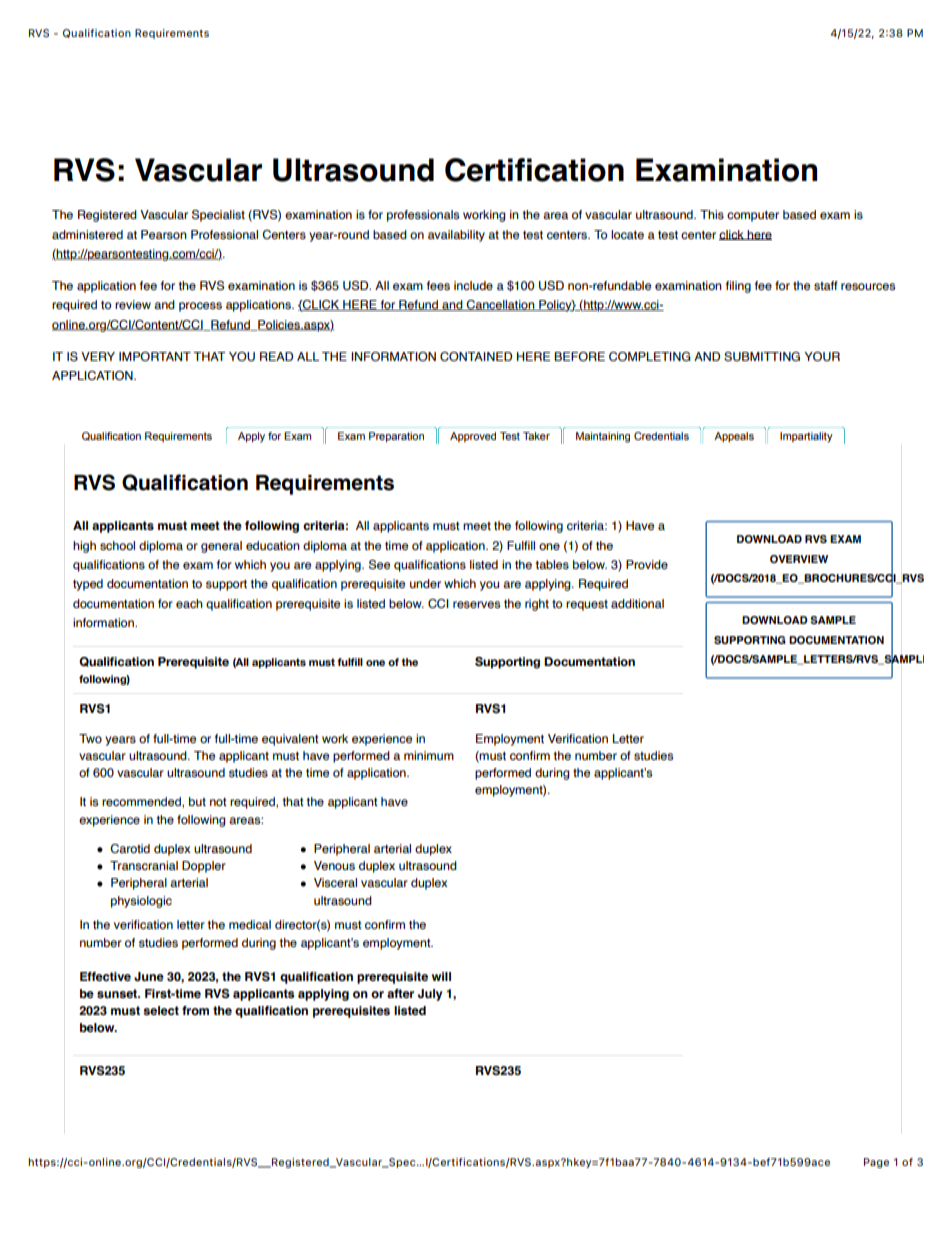 This screenshot has height=1233, width=952. Describe the element at coordinates (195, 1010) in the screenshot. I see `from` at that location.
